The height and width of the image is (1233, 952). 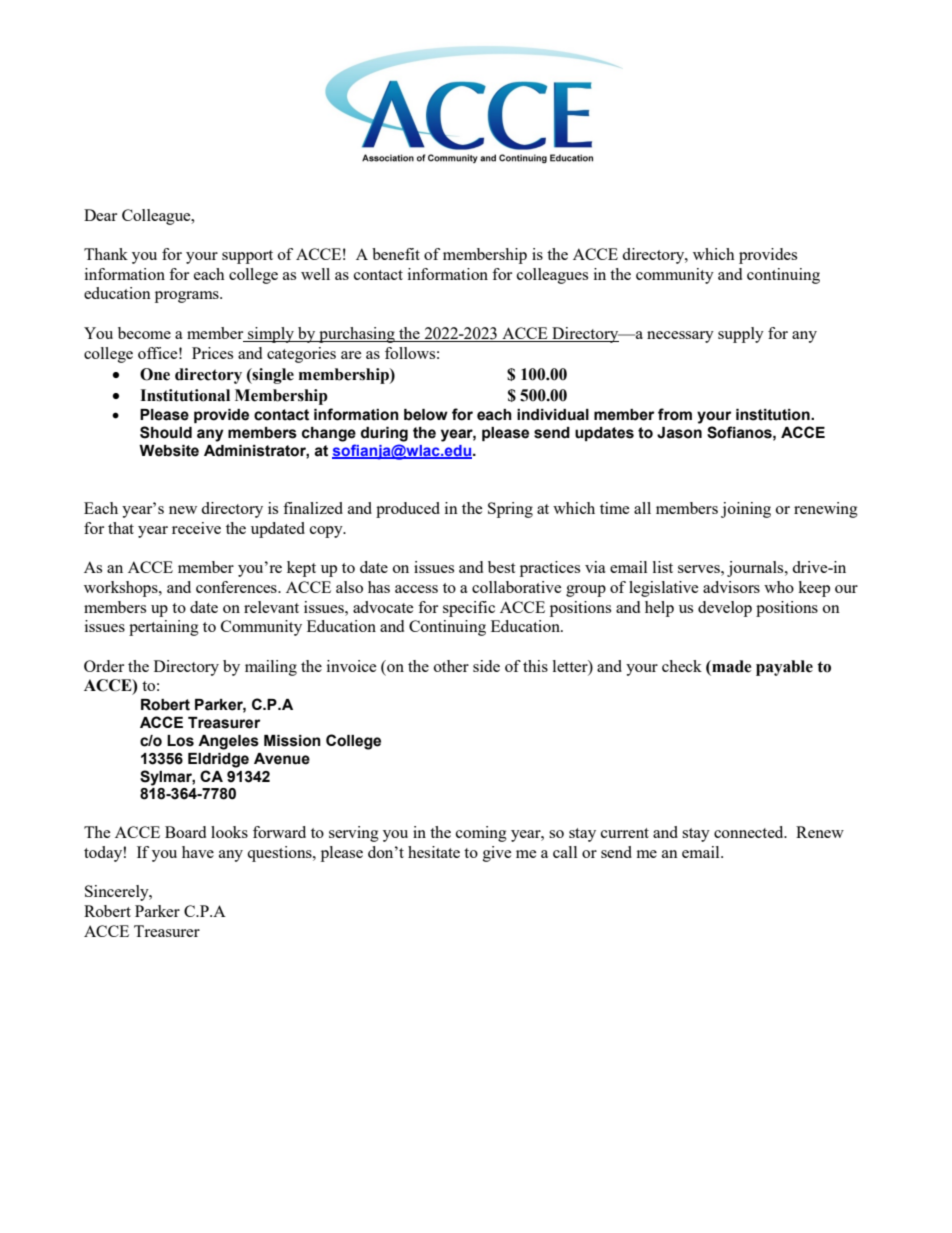 What do you see at coordinates (198, 852) in the image?
I see `have` at bounding box center [198, 852].
